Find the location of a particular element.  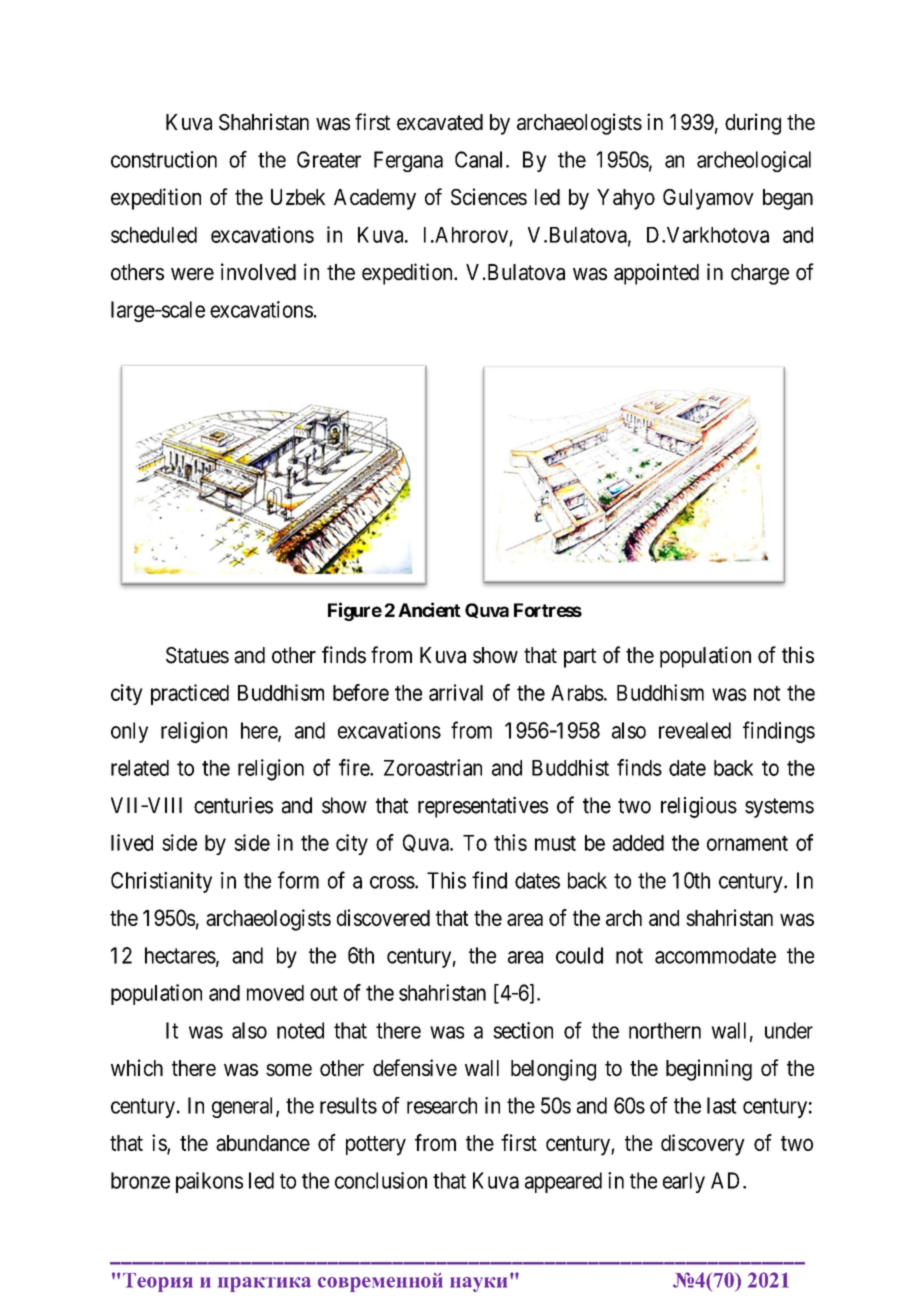

revealed is located at coordinates (695, 730).
